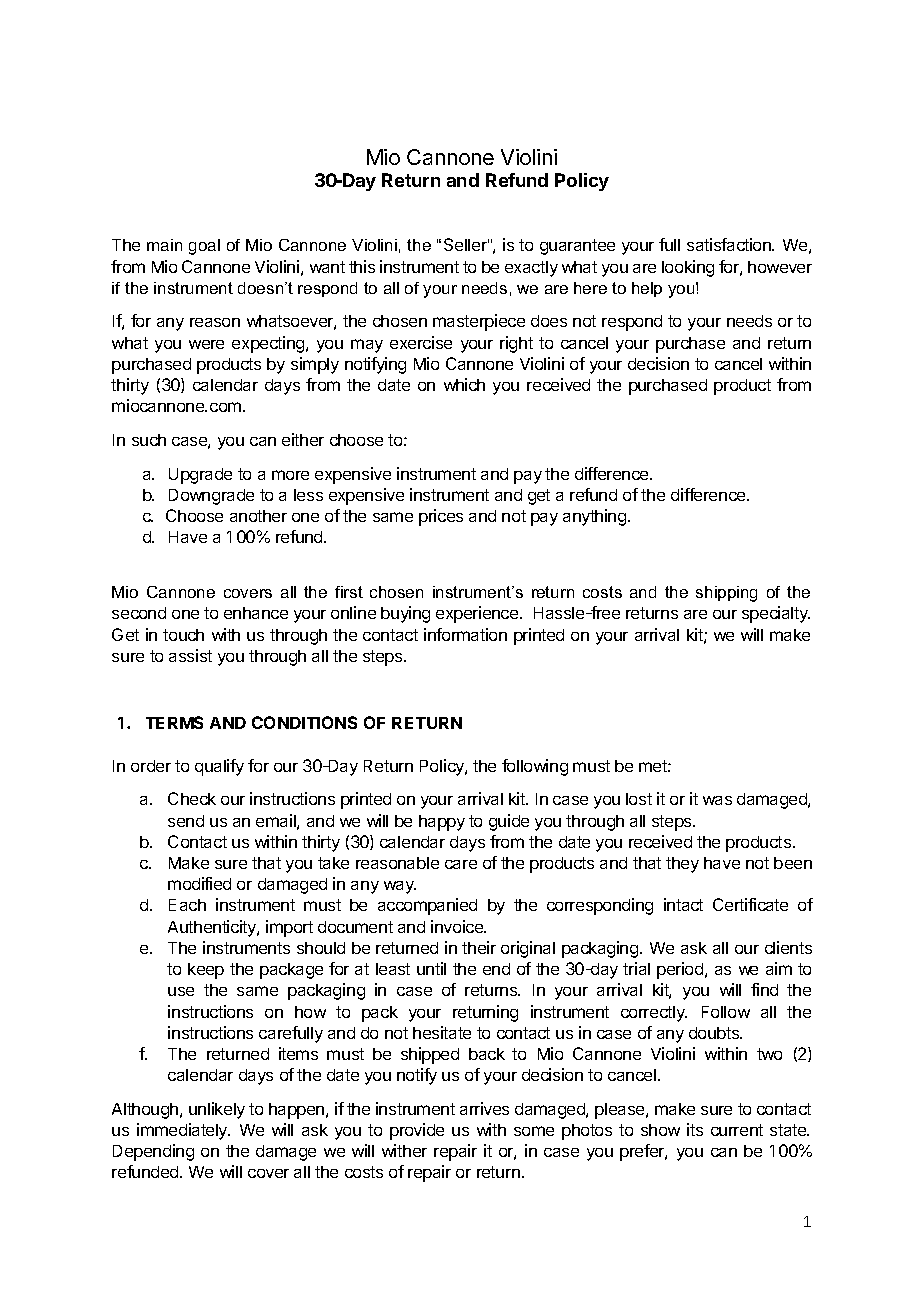  Describe the element at coordinates (479, 947) in the image. I see `their` at that location.
